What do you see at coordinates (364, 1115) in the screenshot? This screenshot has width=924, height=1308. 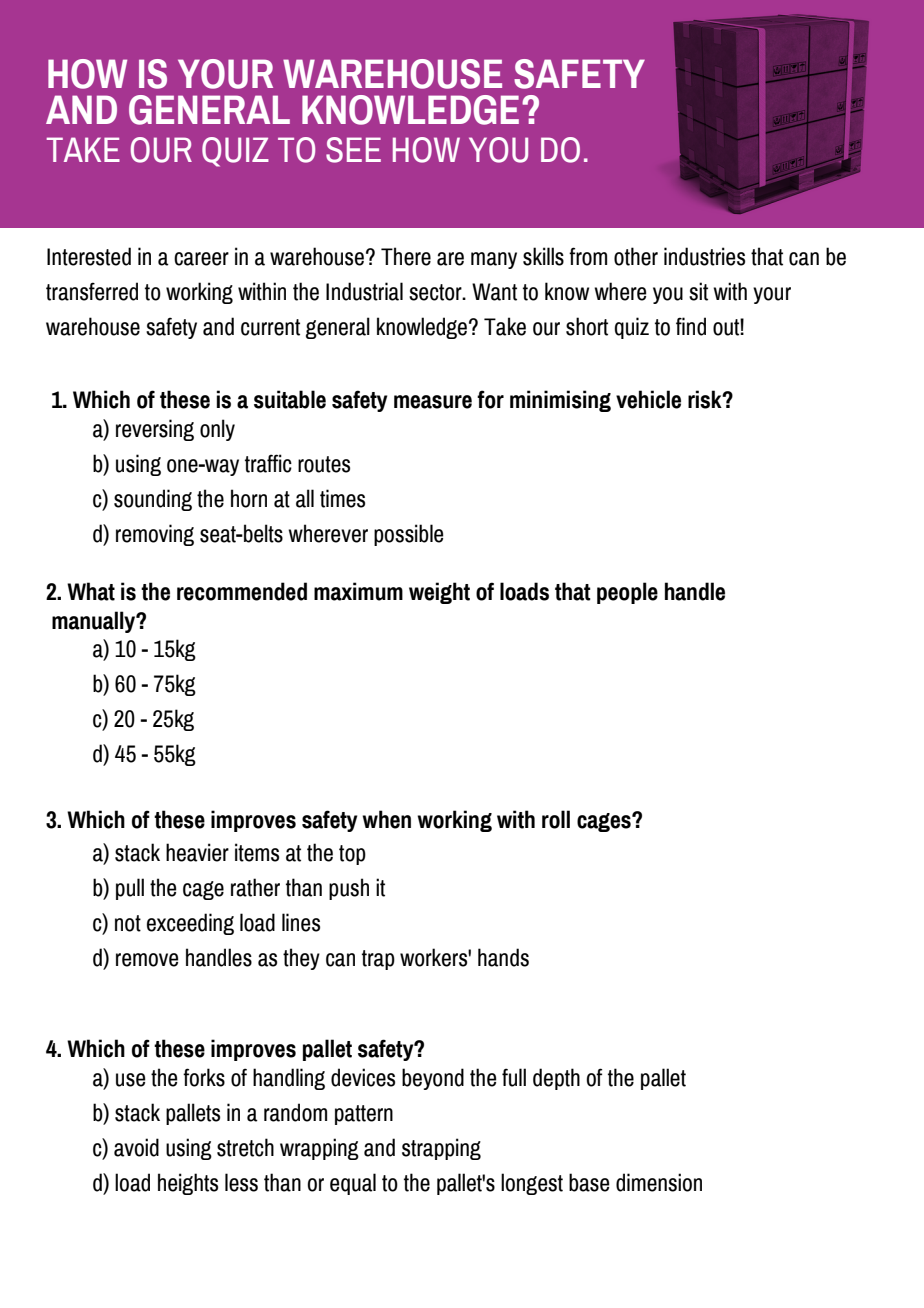 I see `pattern` at bounding box center [364, 1115].
